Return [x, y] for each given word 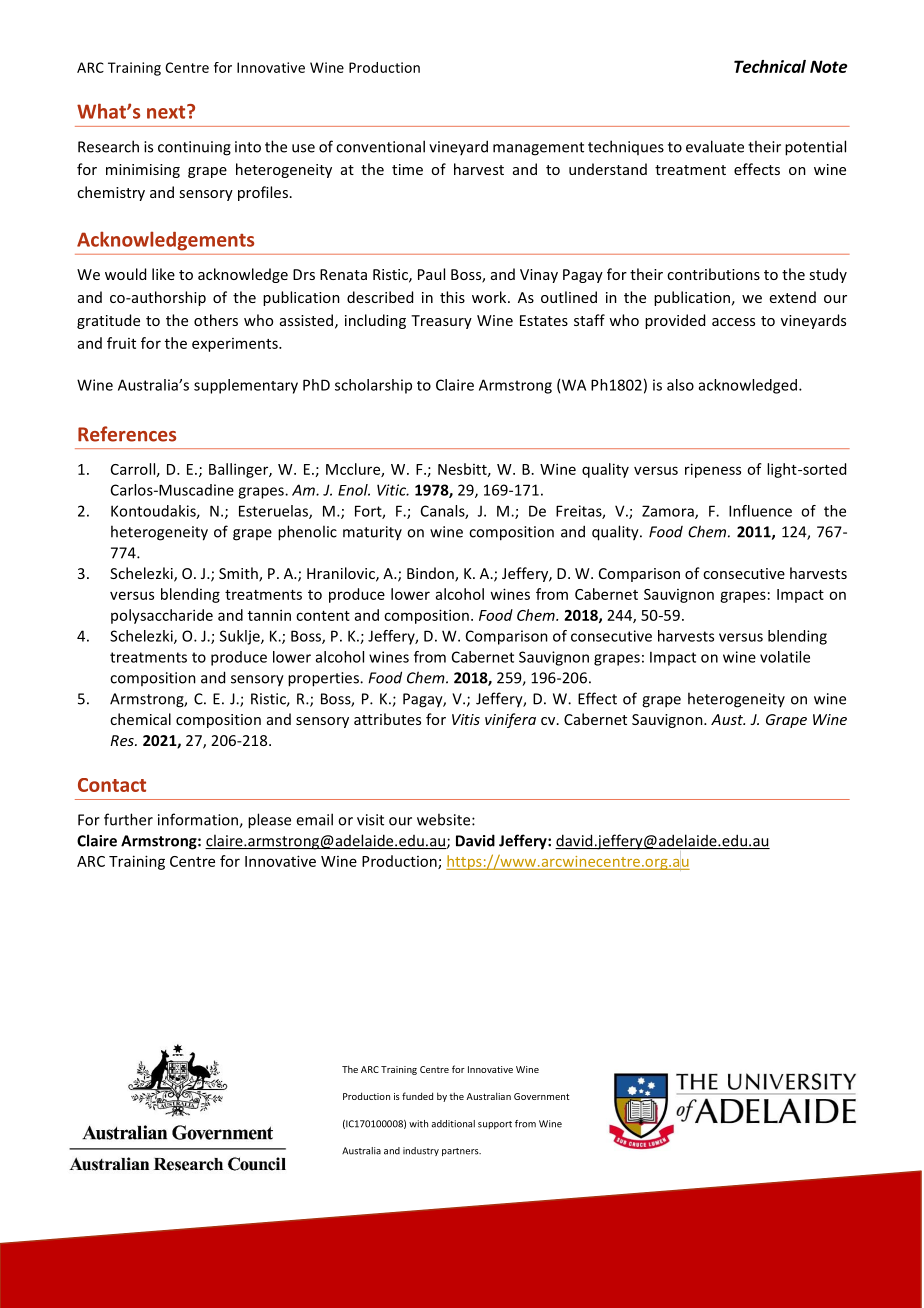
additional [453, 1124]
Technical [770, 66]
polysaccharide [162, 616]
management [538, 149]
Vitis [466, 719]
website [445, 819]
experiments [236, 345]
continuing [194, 148]
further [128, 819]
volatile [785, 657]
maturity [372, 533]
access [733, 322]
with [418, 1124]
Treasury [441, 322]
